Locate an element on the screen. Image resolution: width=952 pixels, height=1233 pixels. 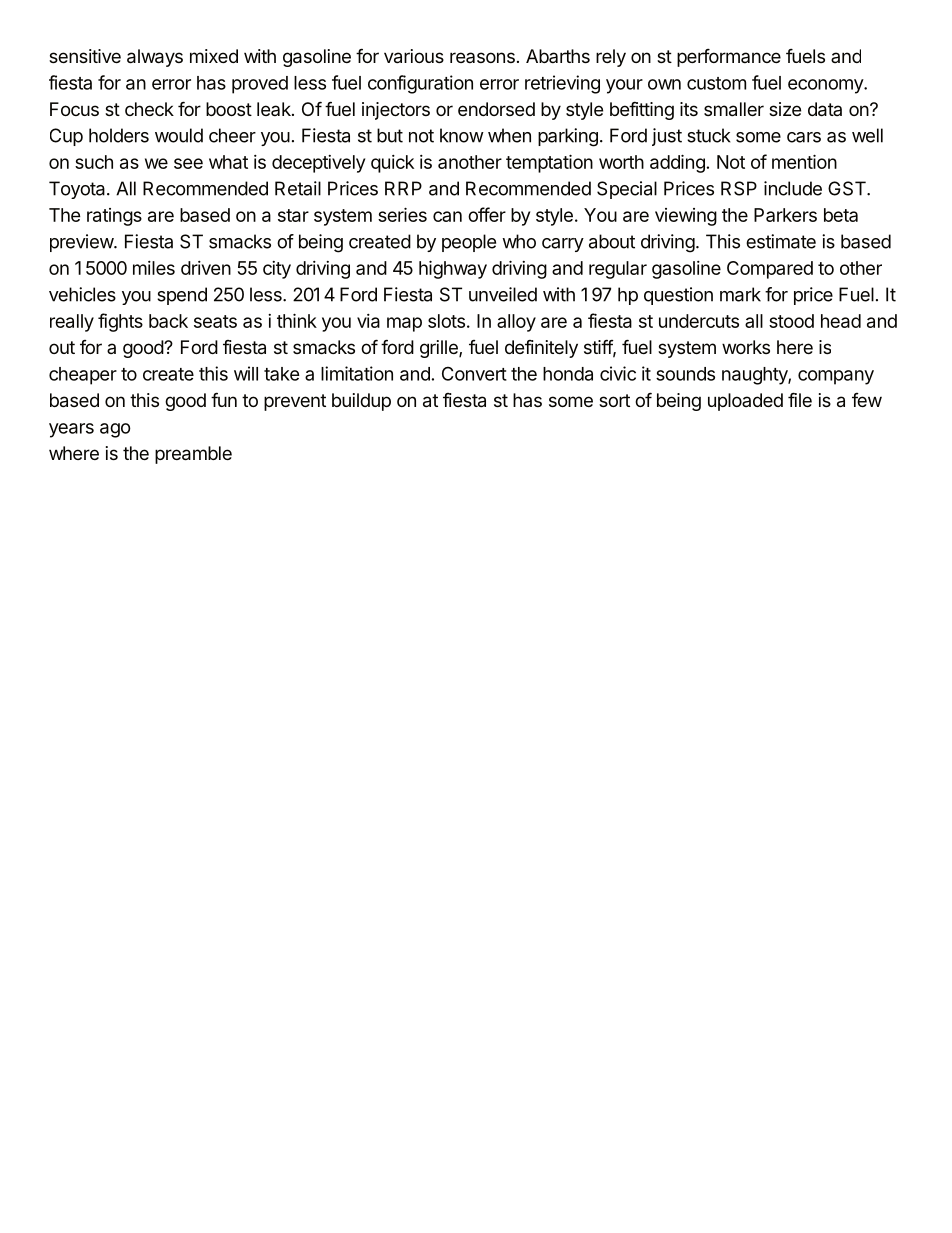
buildup is located at coordinates (361, 402).
